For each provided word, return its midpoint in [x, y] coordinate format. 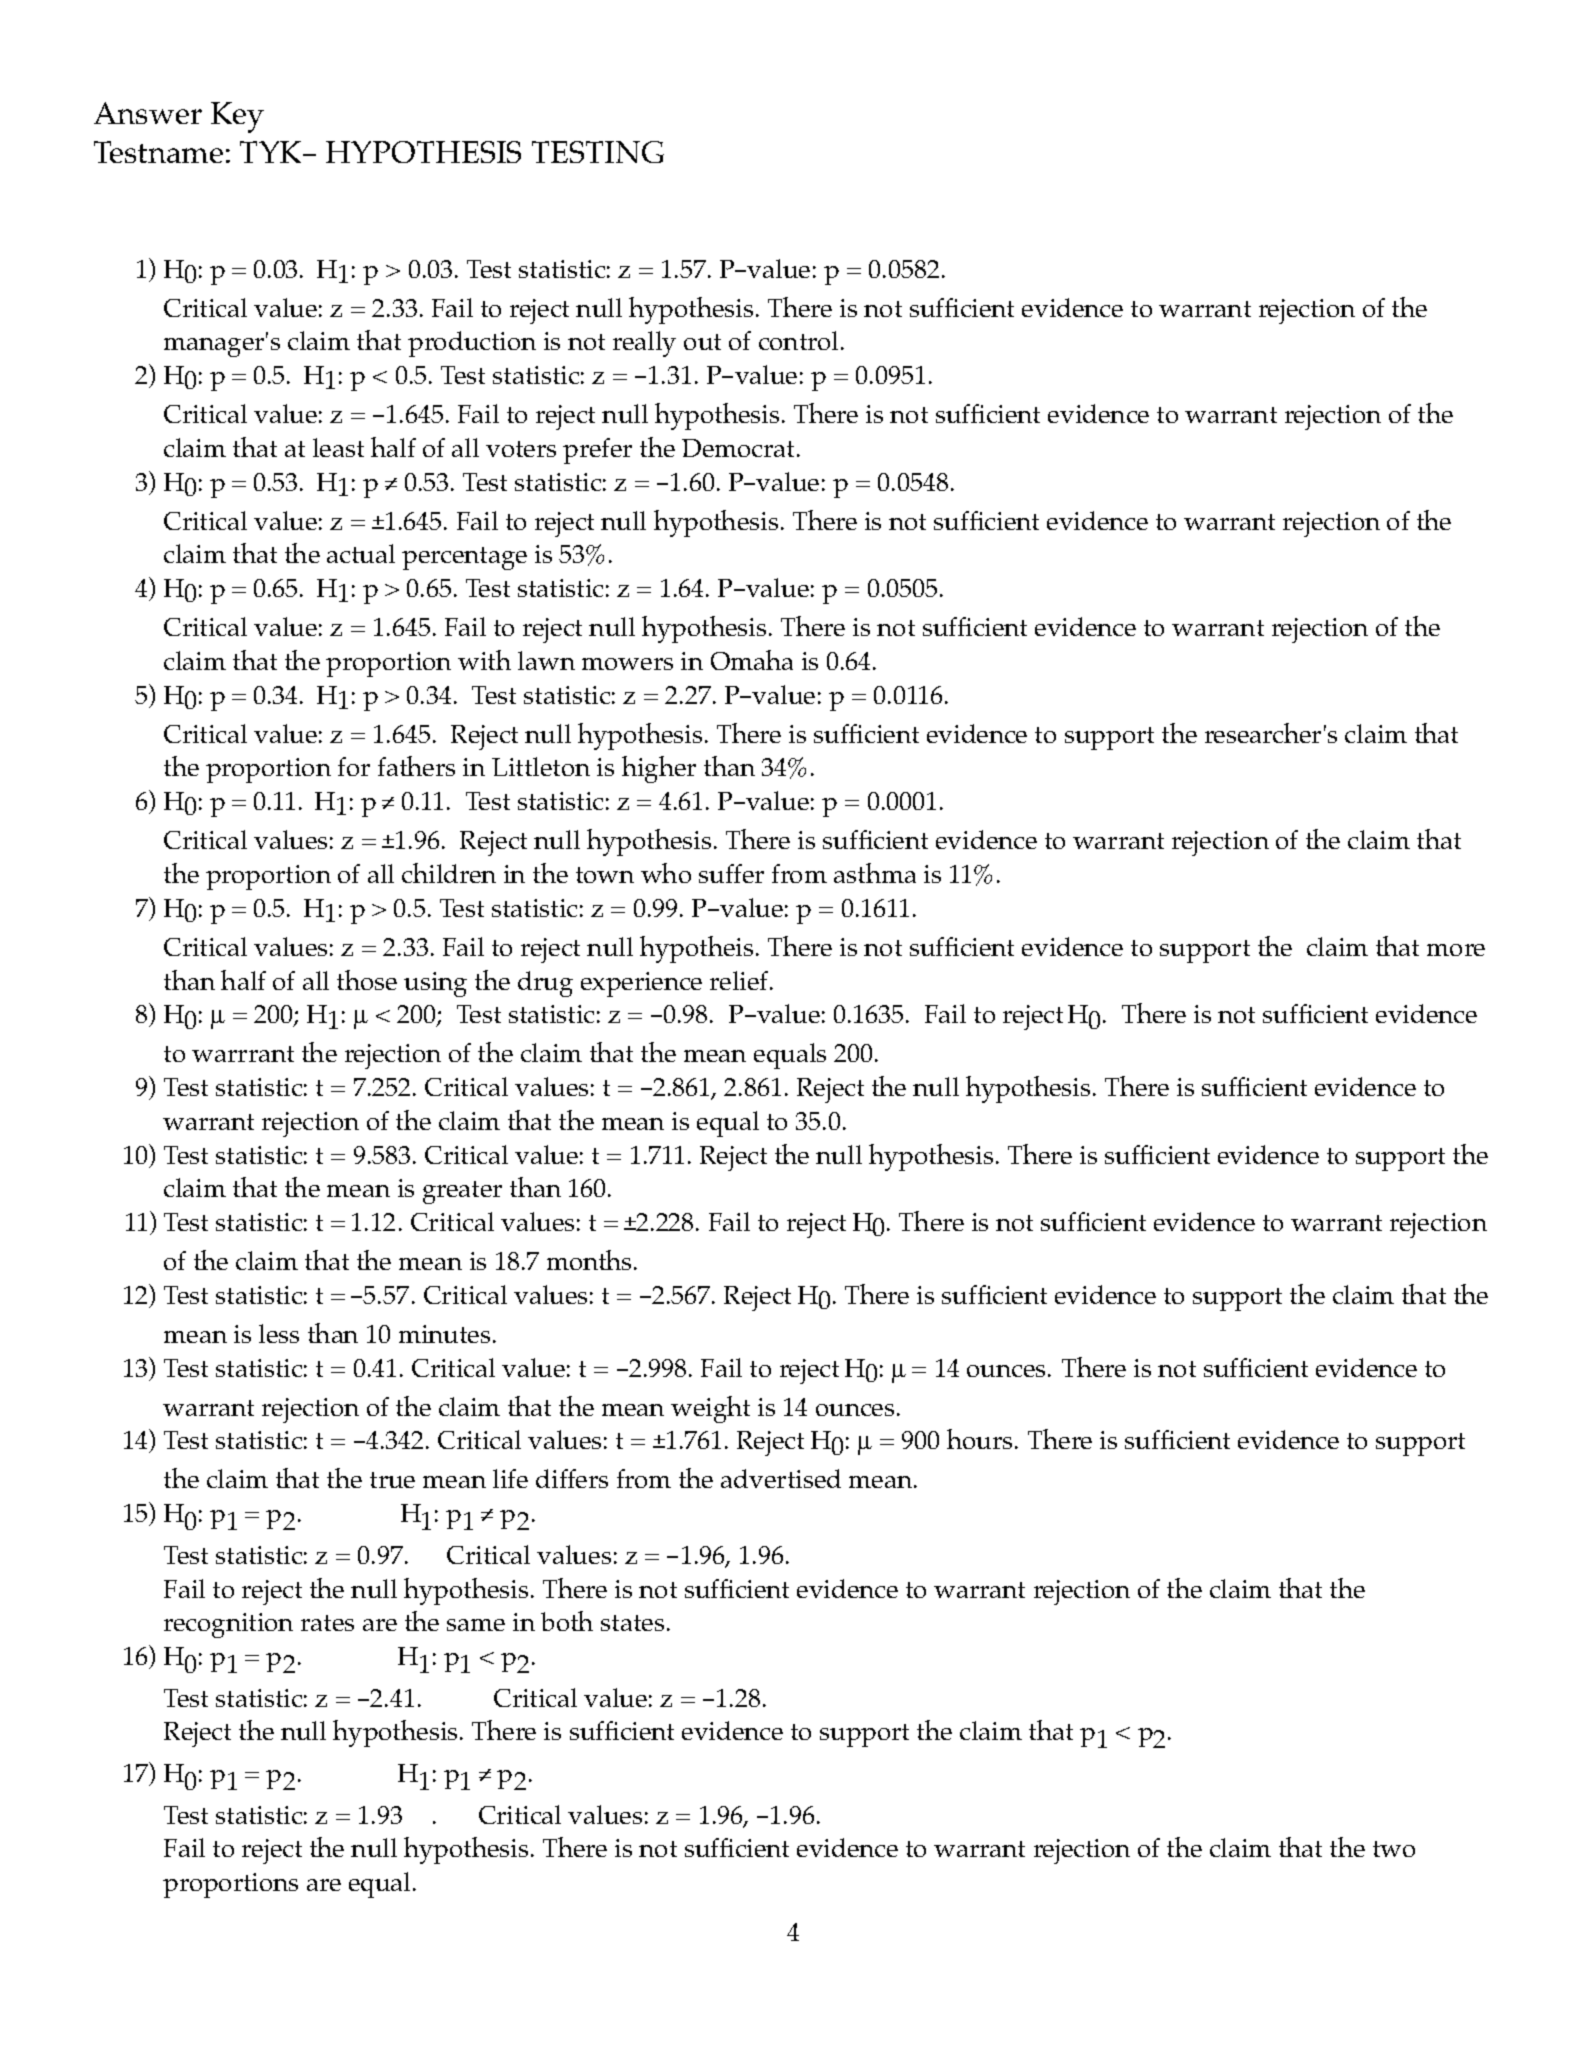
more [1456, 950]
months [591, 1260]
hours [979, 1439]
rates [327, 1623]
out [702, 342]
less [279, 1333]
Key [237, 117]
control [798, 340]
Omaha [752, 660]
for [354, 766]
